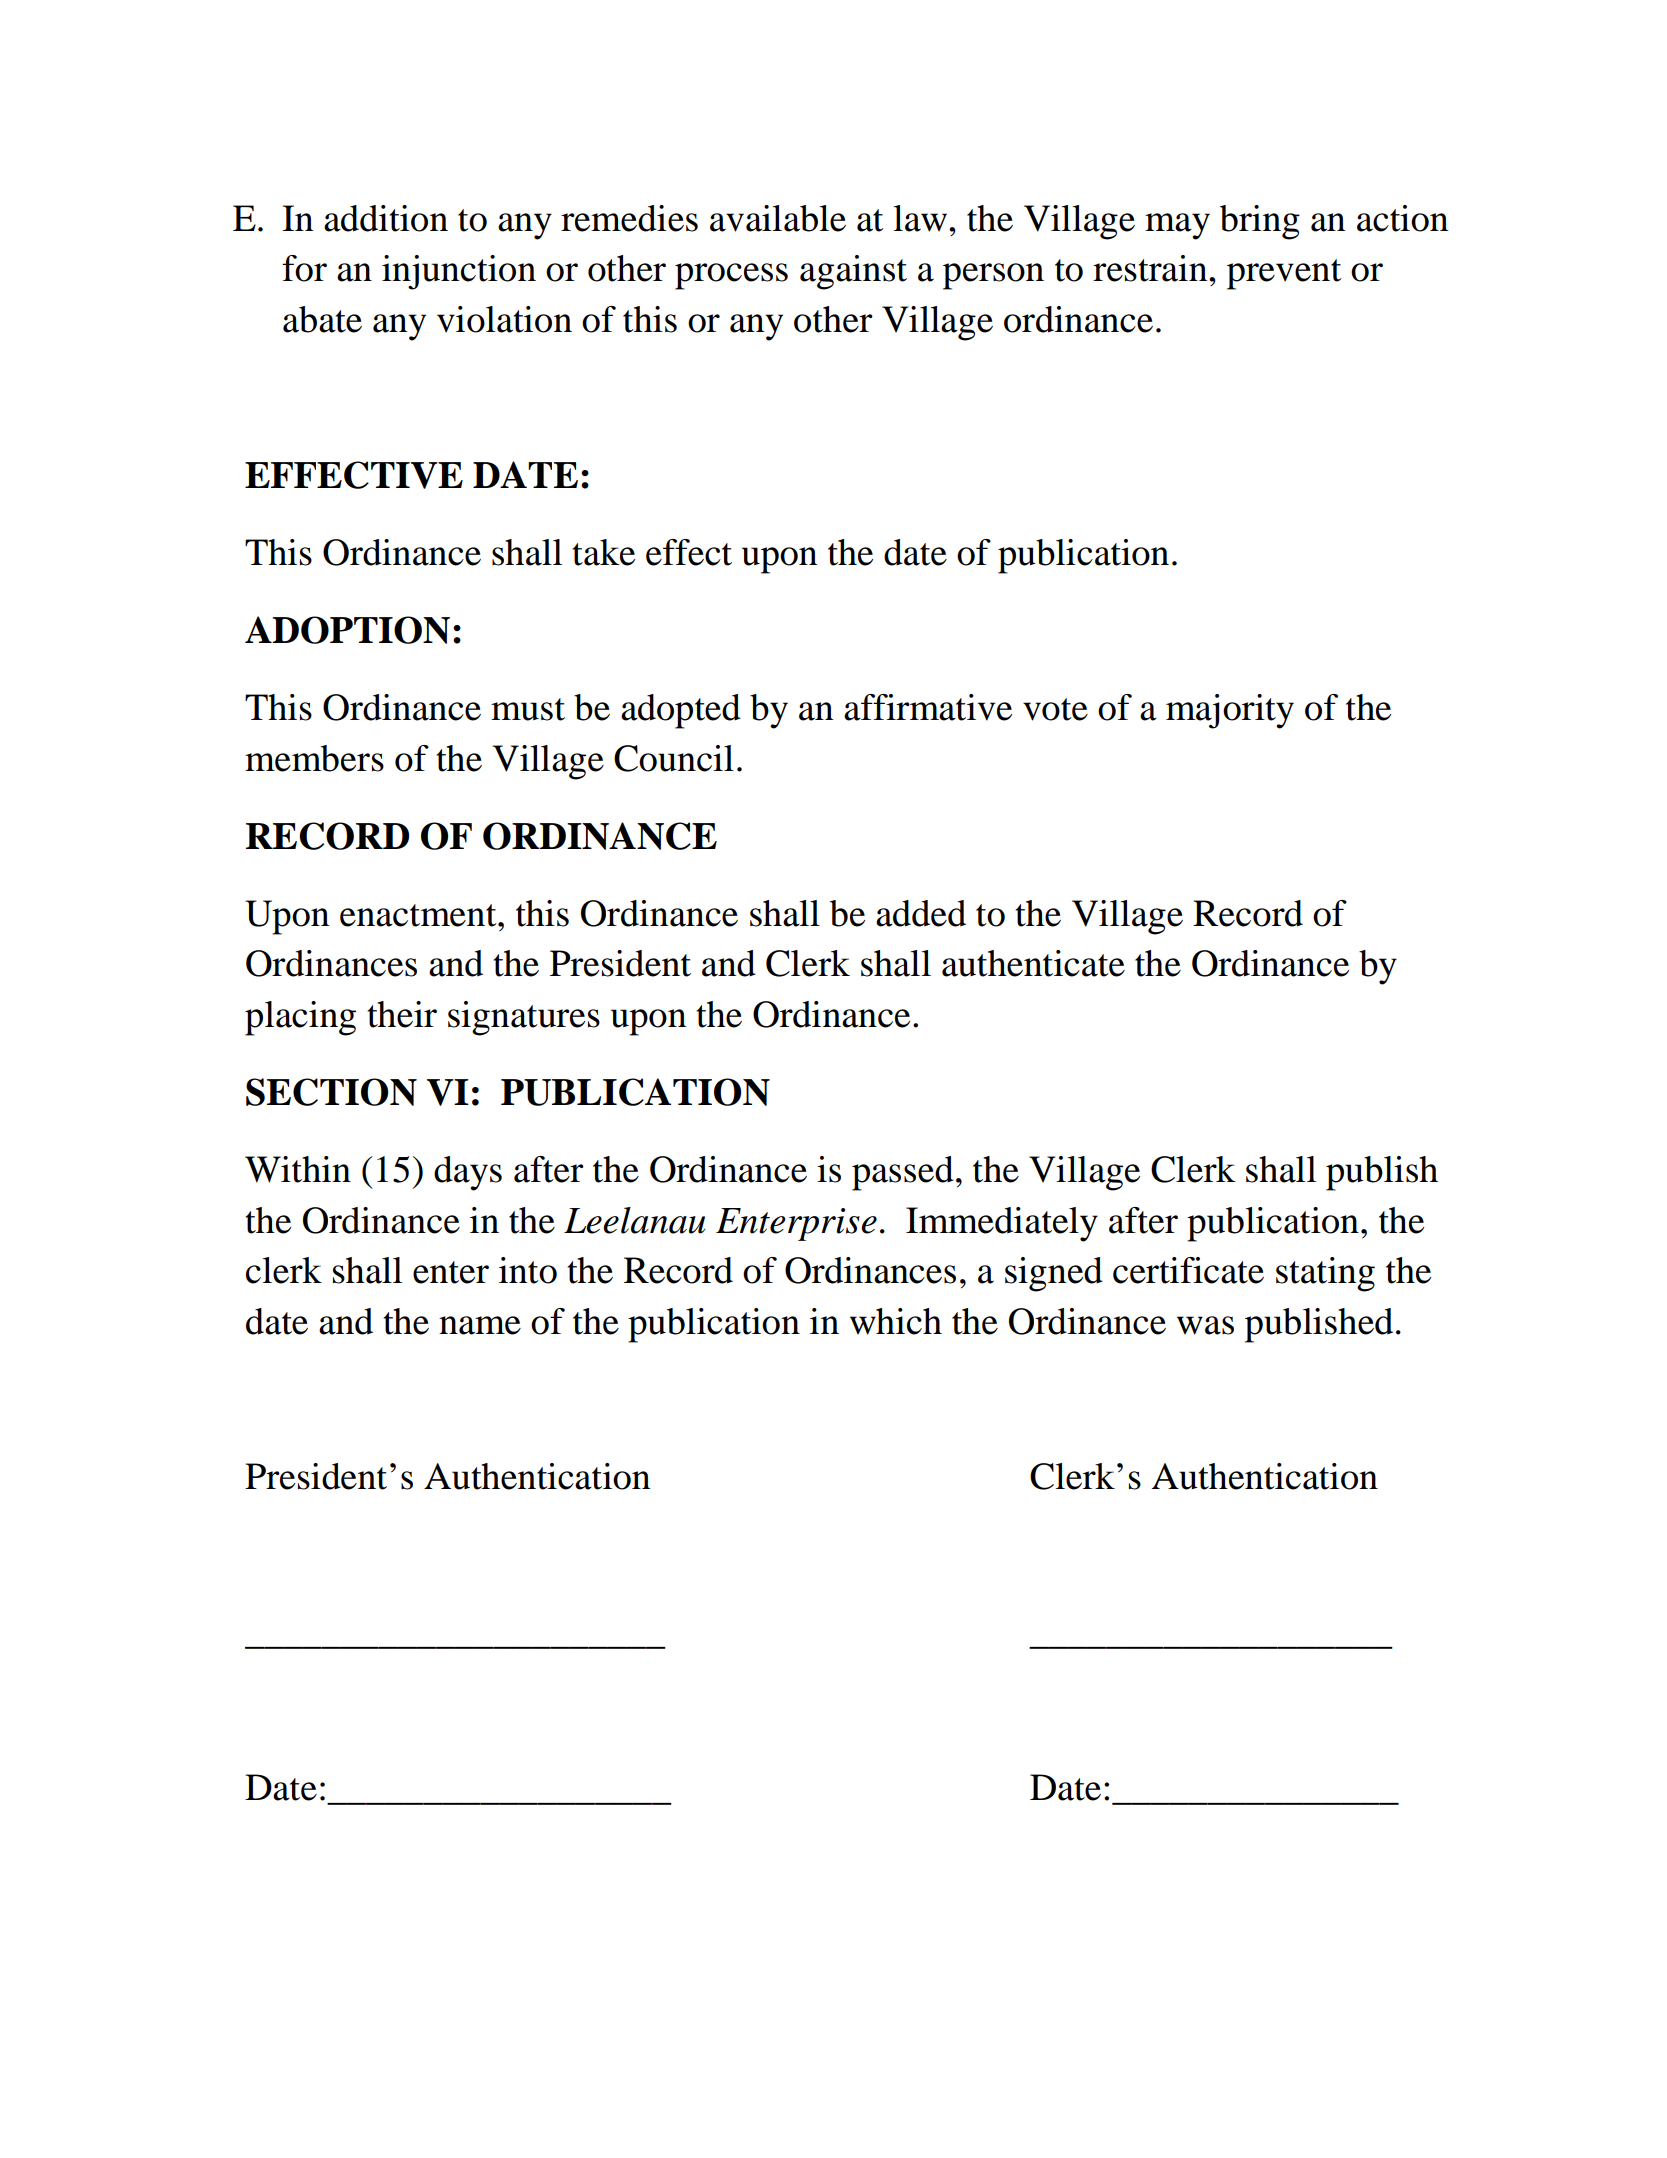 This screenshot has height=2158, width=1667. I want to click on added, so click(921, 913).
